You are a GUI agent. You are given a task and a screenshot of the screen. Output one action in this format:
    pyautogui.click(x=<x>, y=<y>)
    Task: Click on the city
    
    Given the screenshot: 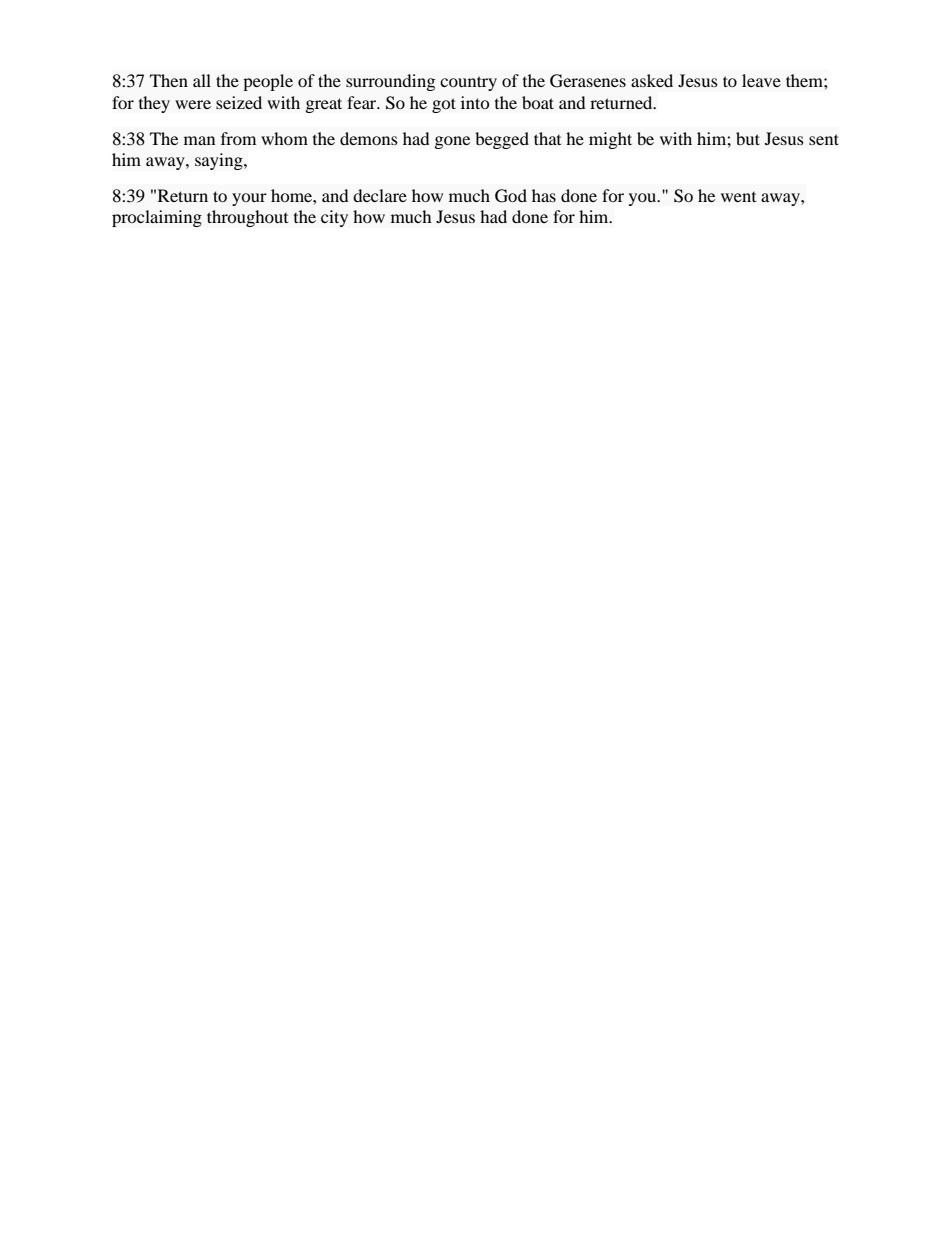 What is the action you would take?
    pyautogui.click(x=334, y=218)
